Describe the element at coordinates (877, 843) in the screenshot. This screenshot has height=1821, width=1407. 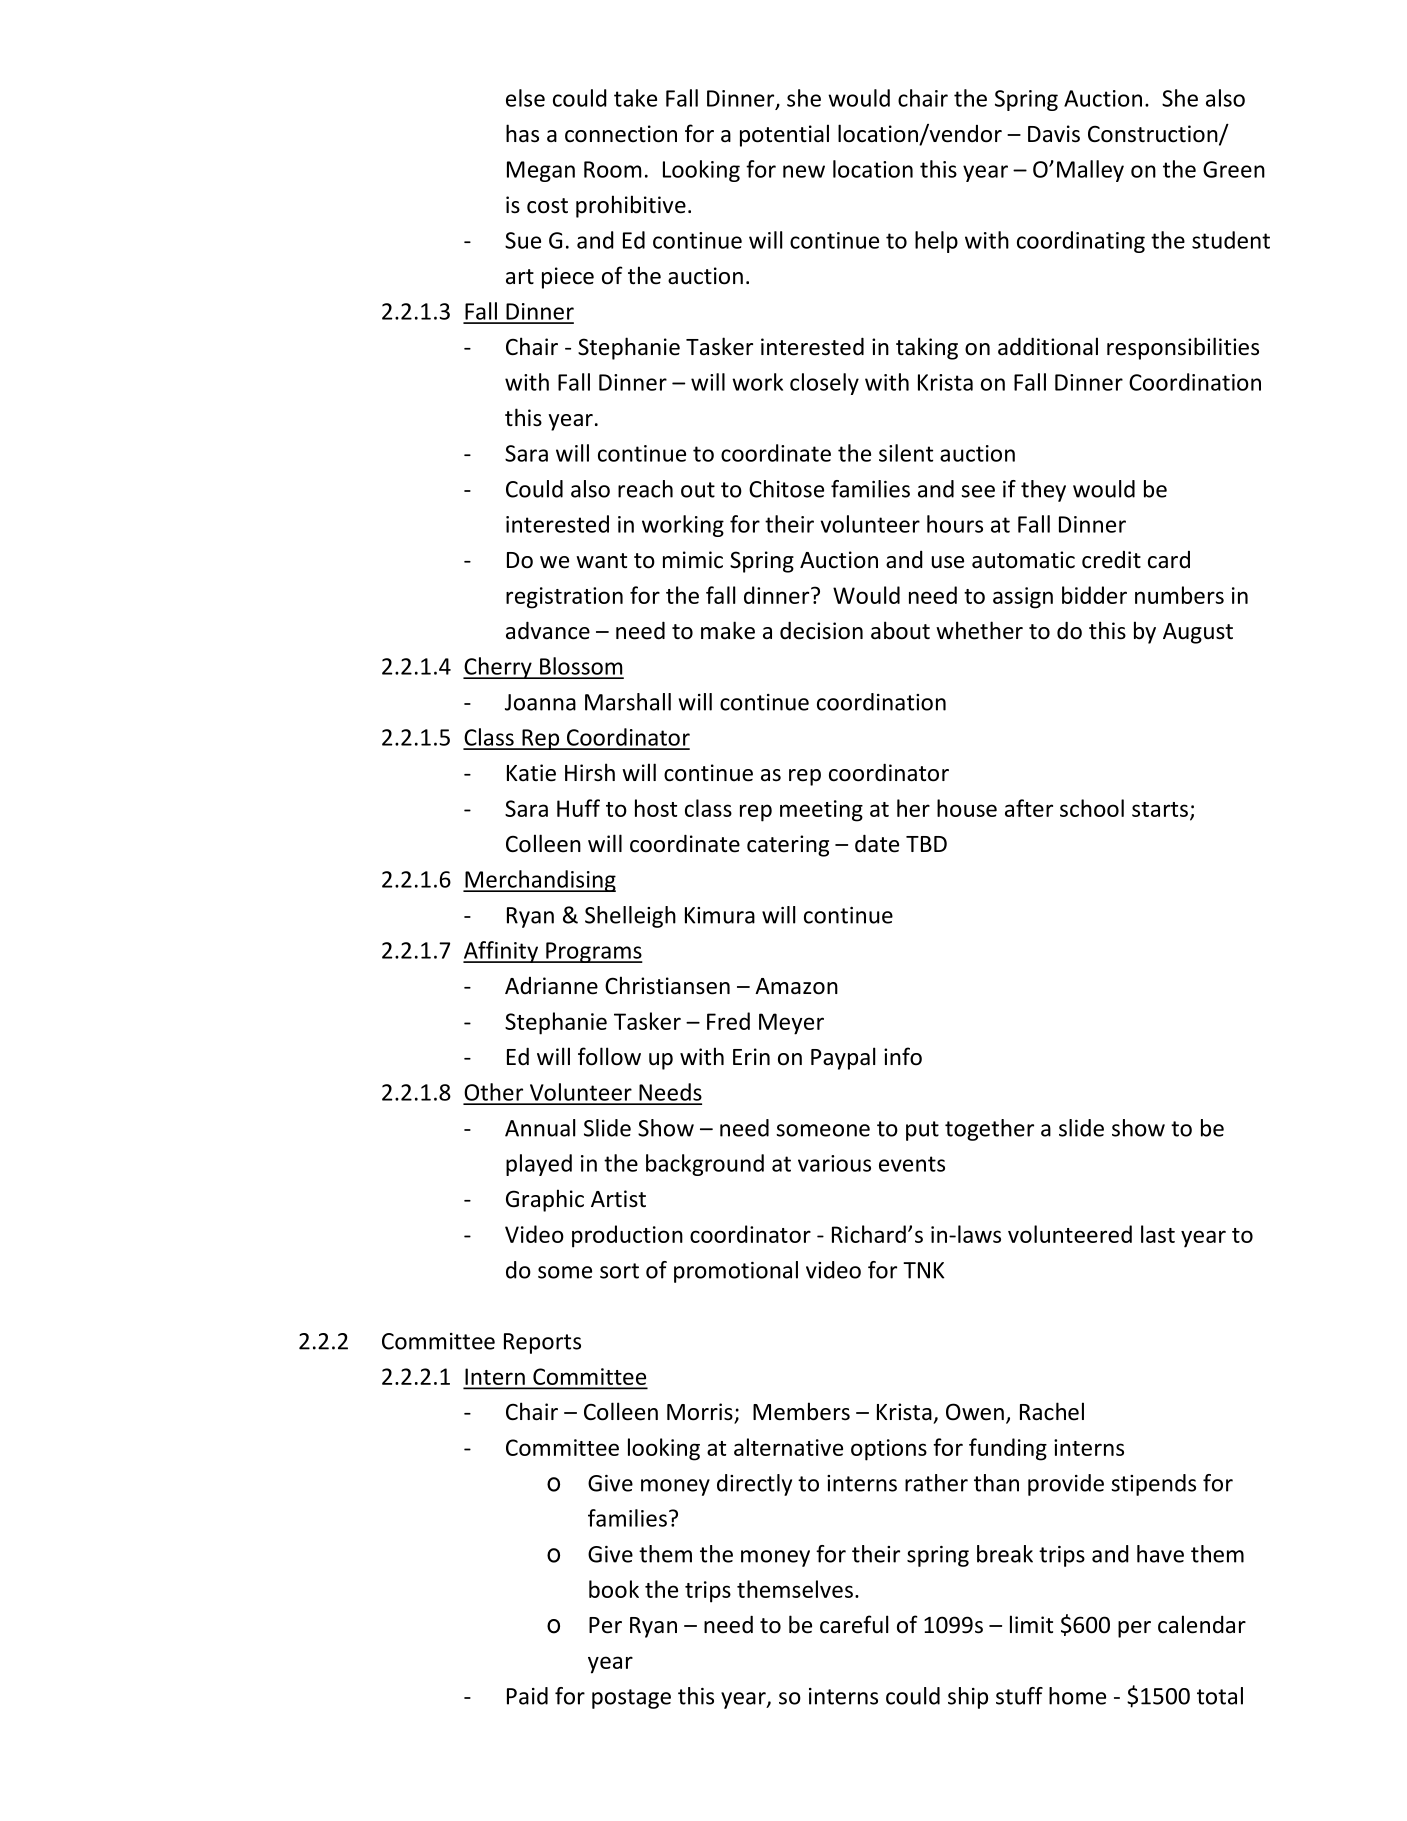
I see `date` at that location.
